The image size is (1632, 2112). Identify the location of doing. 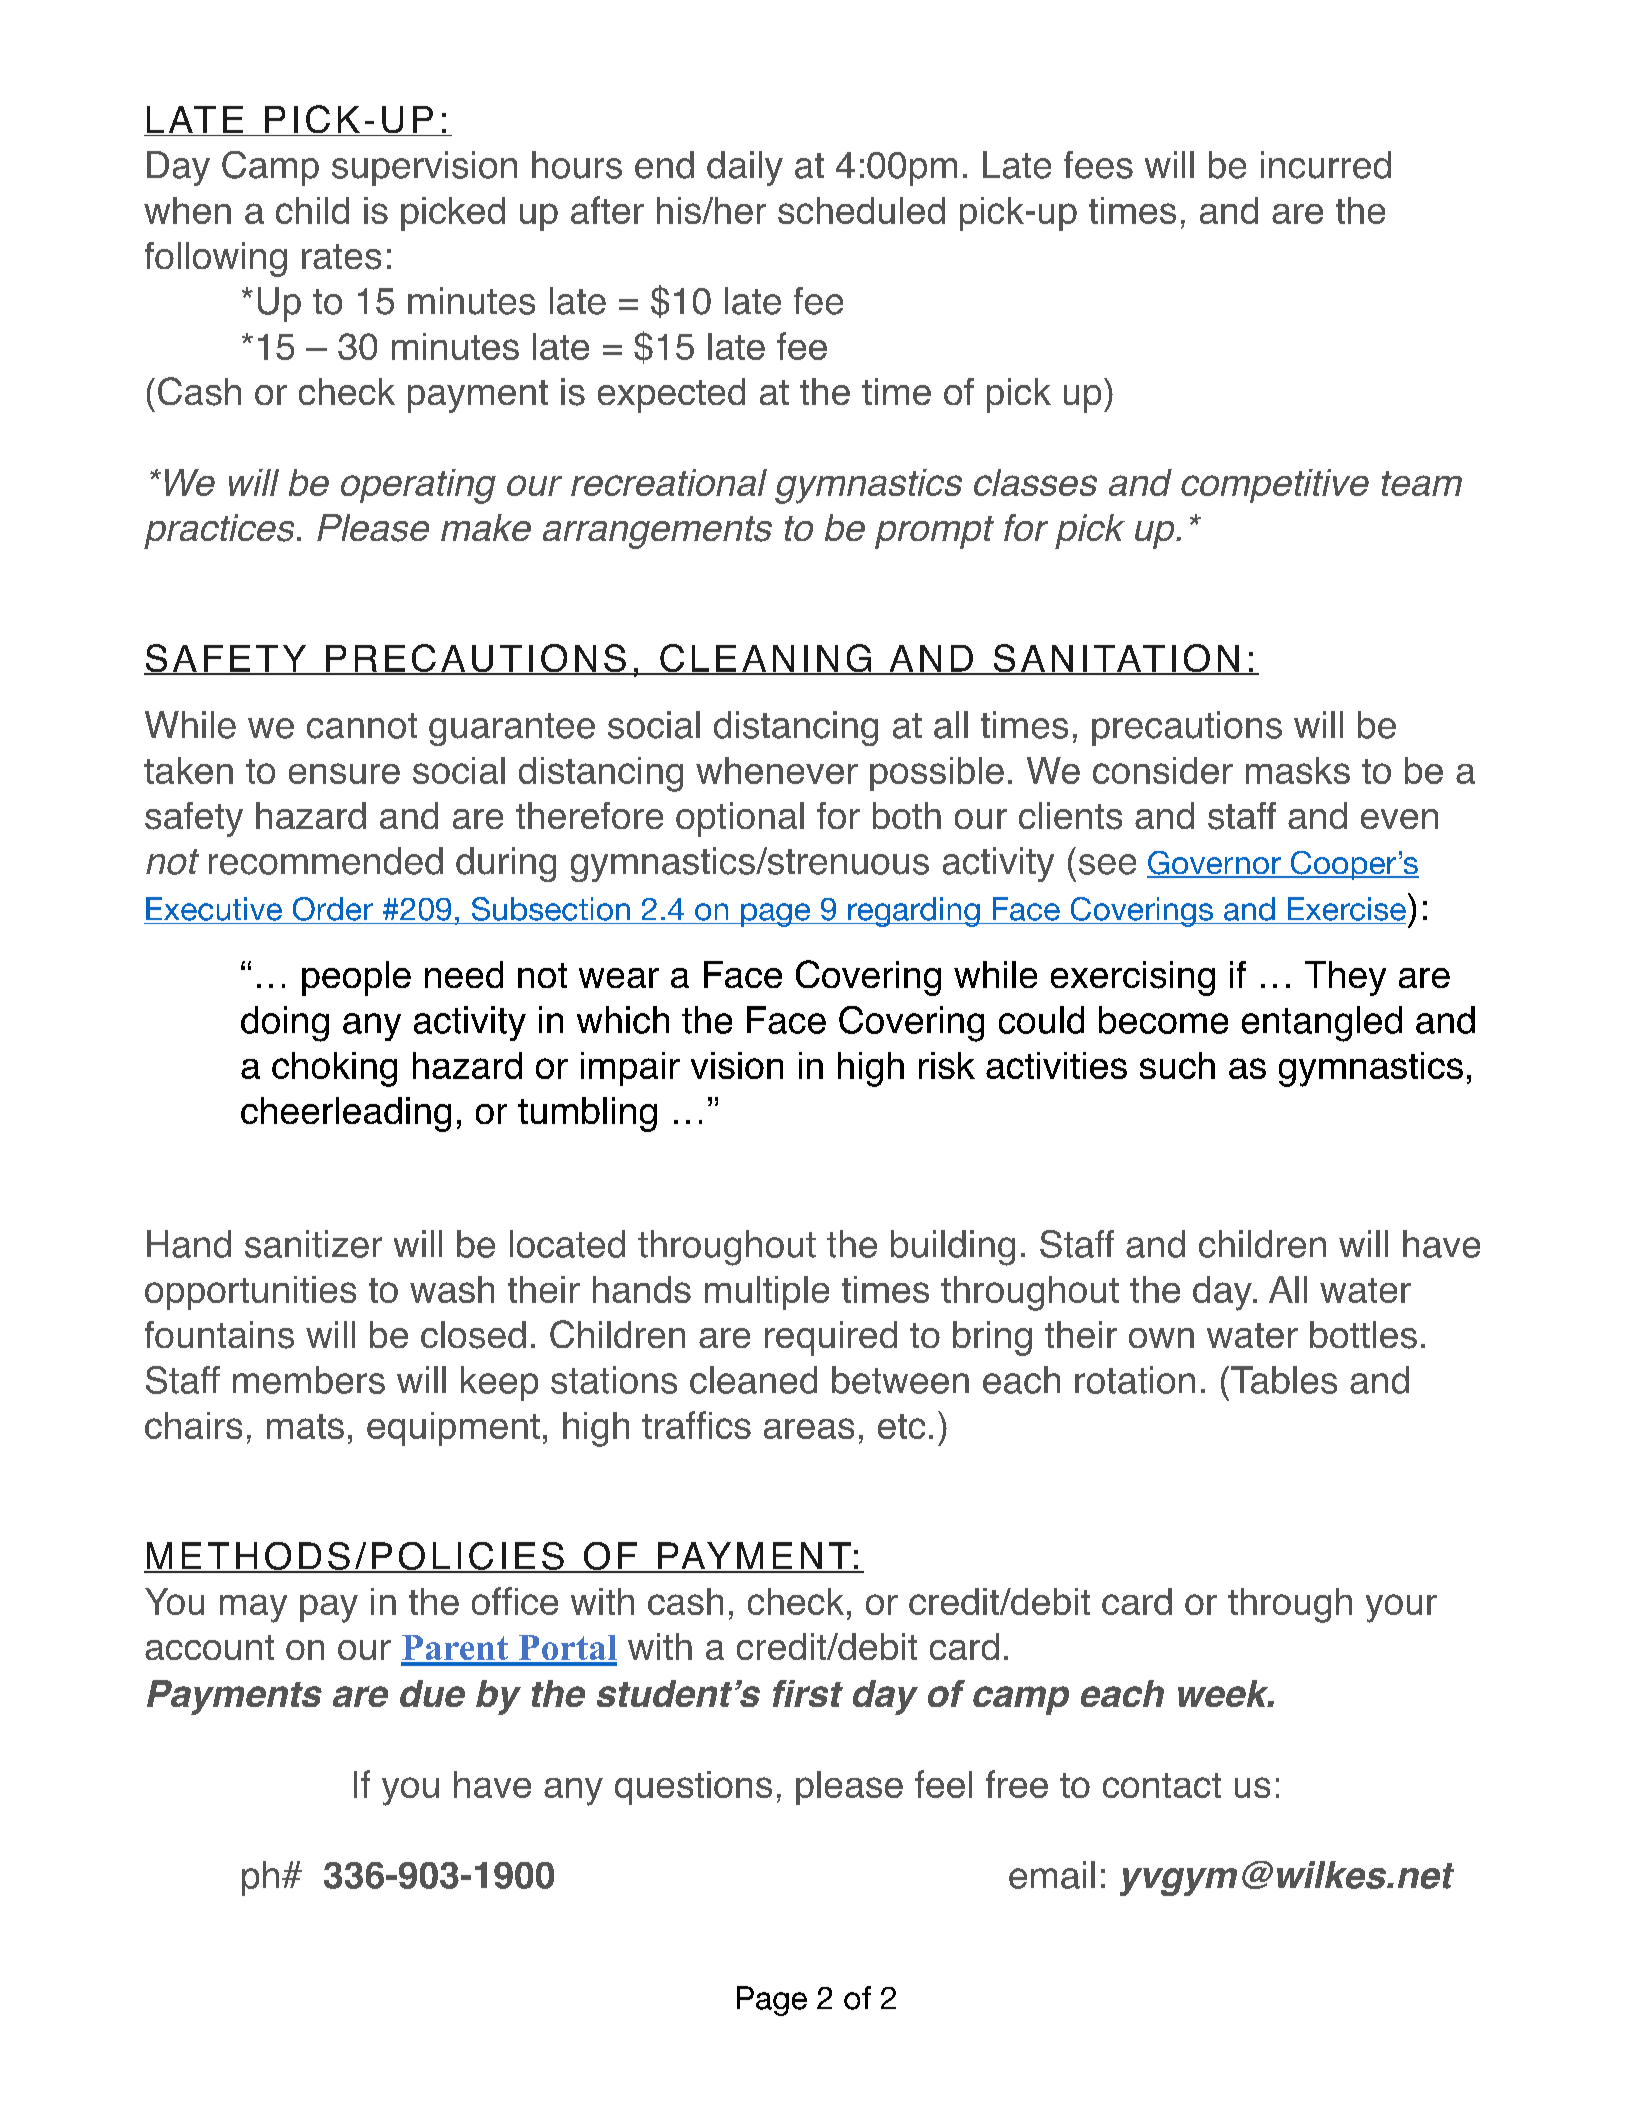
(285, 1024).
